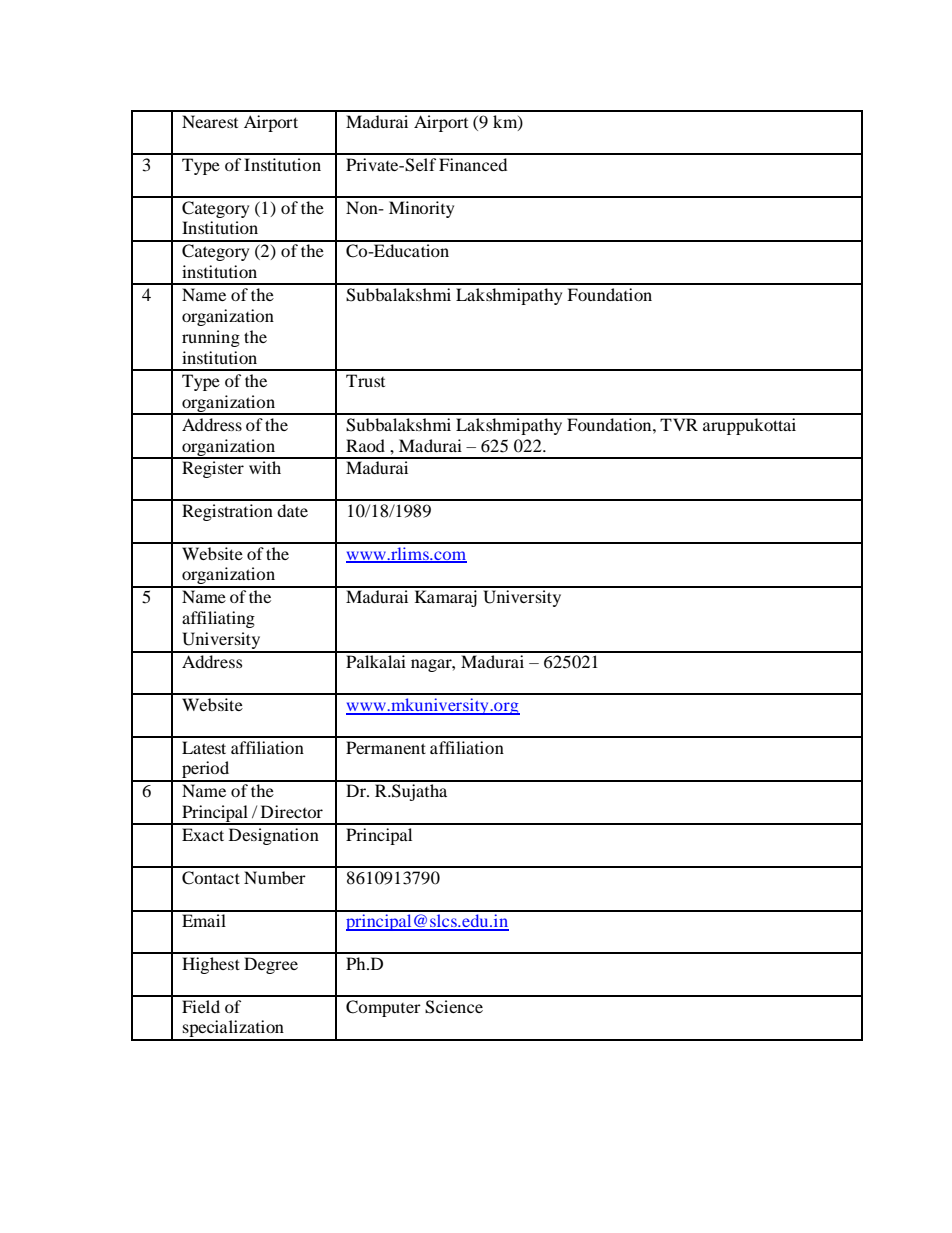  Describe the element at coordinates (383, 1008) in the image. I see `Computer` at that location.
